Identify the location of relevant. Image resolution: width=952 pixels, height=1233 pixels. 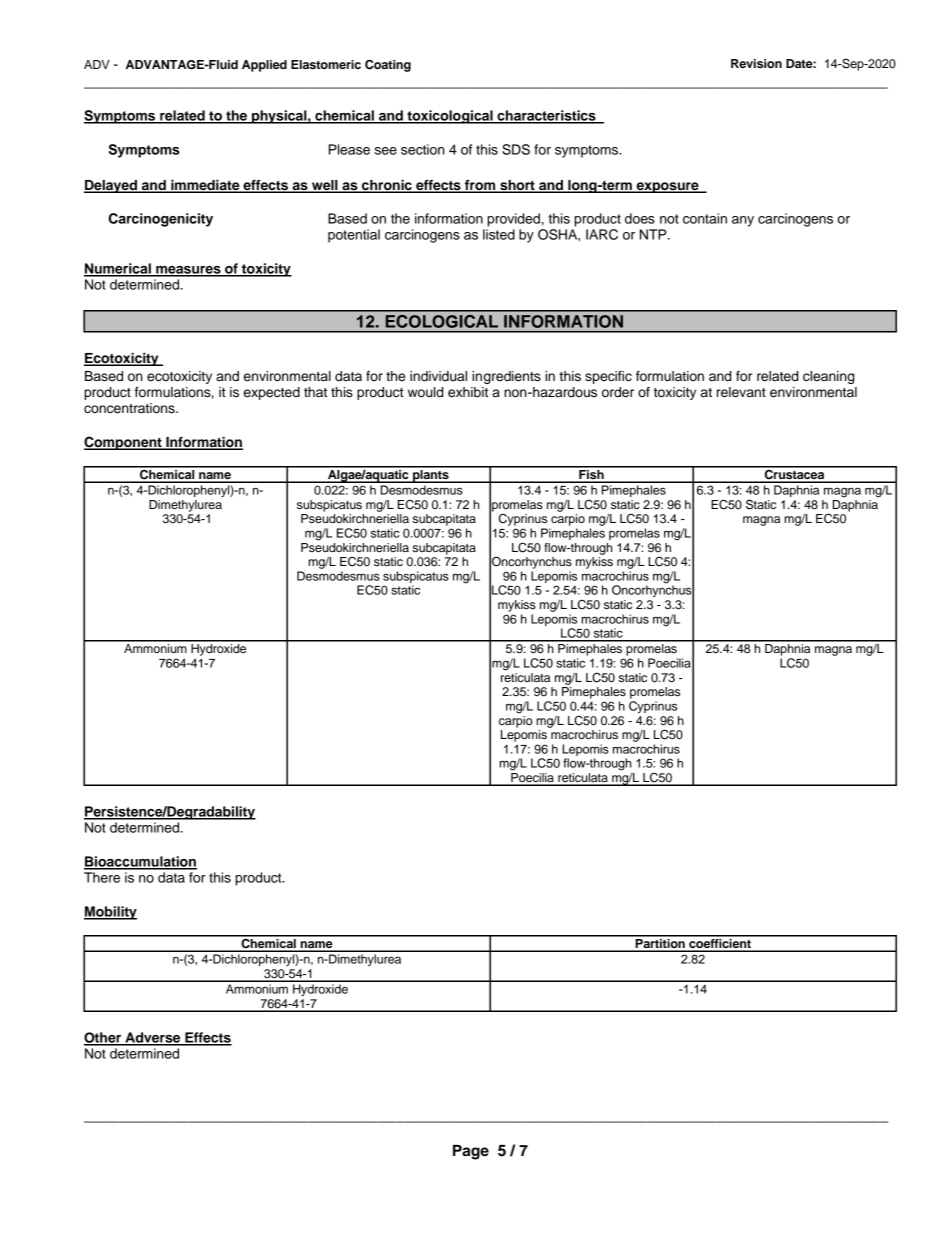
(741, 392).
